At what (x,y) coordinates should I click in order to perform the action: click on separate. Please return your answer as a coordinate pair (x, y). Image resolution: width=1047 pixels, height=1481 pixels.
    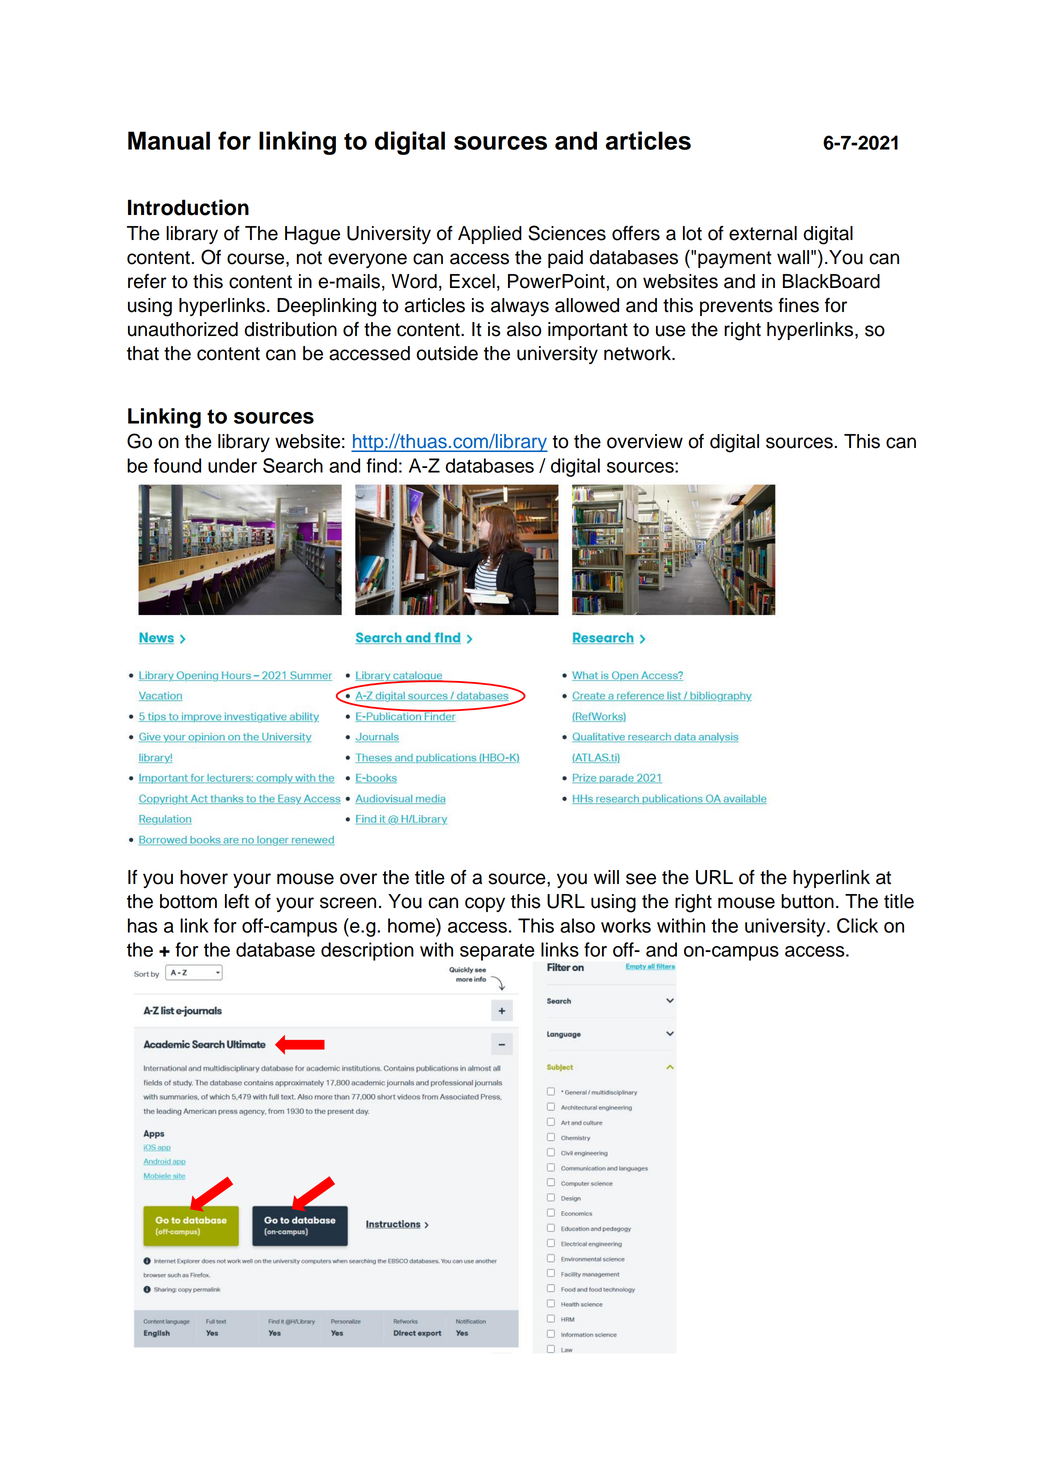
    Looking at the image, I should click on (497, 952).
